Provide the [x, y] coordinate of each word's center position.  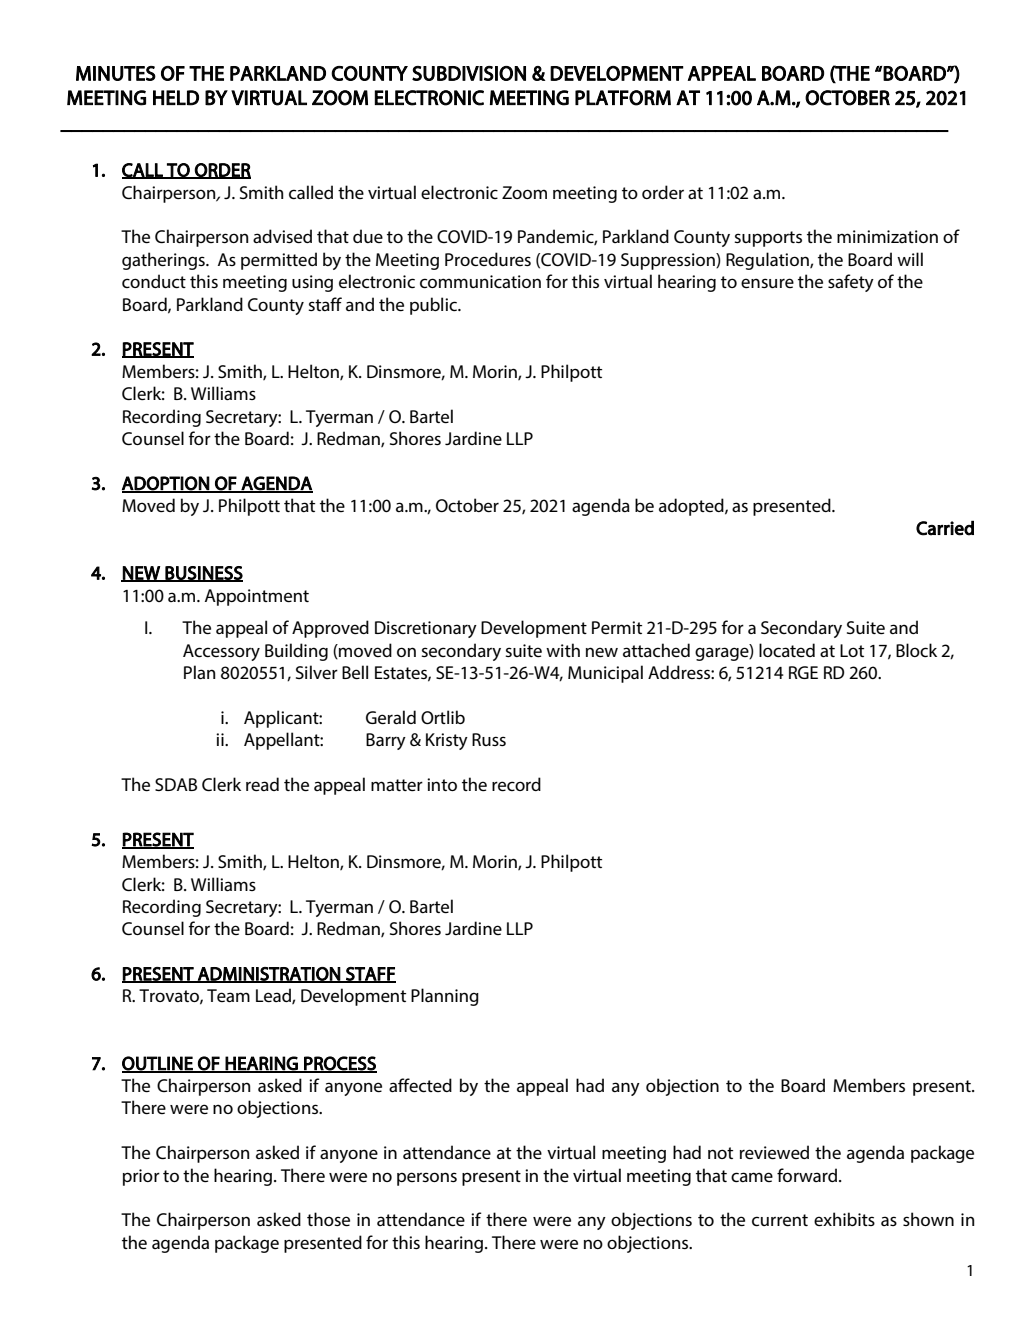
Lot [852, 650]
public [435, 306]
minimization [887, 236]
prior [141, 1177]
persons [427, 1179]
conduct [154, 281]
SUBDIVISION [469, 73]
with [563, 650]
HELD [176, 98]
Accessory [221, 652]
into [442, 784]
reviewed [774, 1152]
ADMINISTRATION [269, 975]
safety [851, 283]
